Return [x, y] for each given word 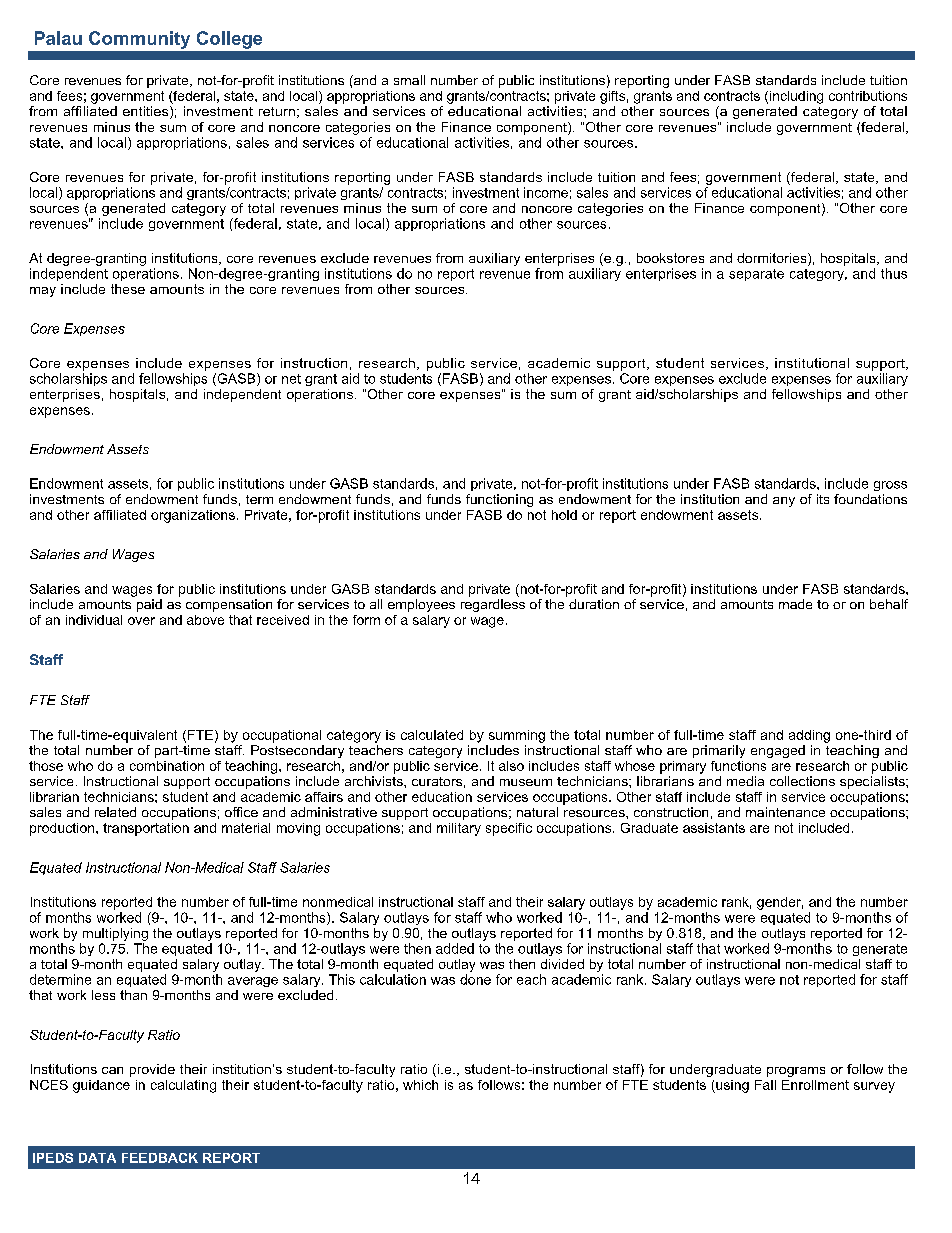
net [291, 379]
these [128, 289]
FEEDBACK [160, 1158]
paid [149, 605]
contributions [868, 96]
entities [147, 112]
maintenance [785, 812]
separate [756, 275]
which [420, 1085]
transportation [146, 829]
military [459, 829]
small [409, 80]
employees [421, 605]
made [795, 604]
